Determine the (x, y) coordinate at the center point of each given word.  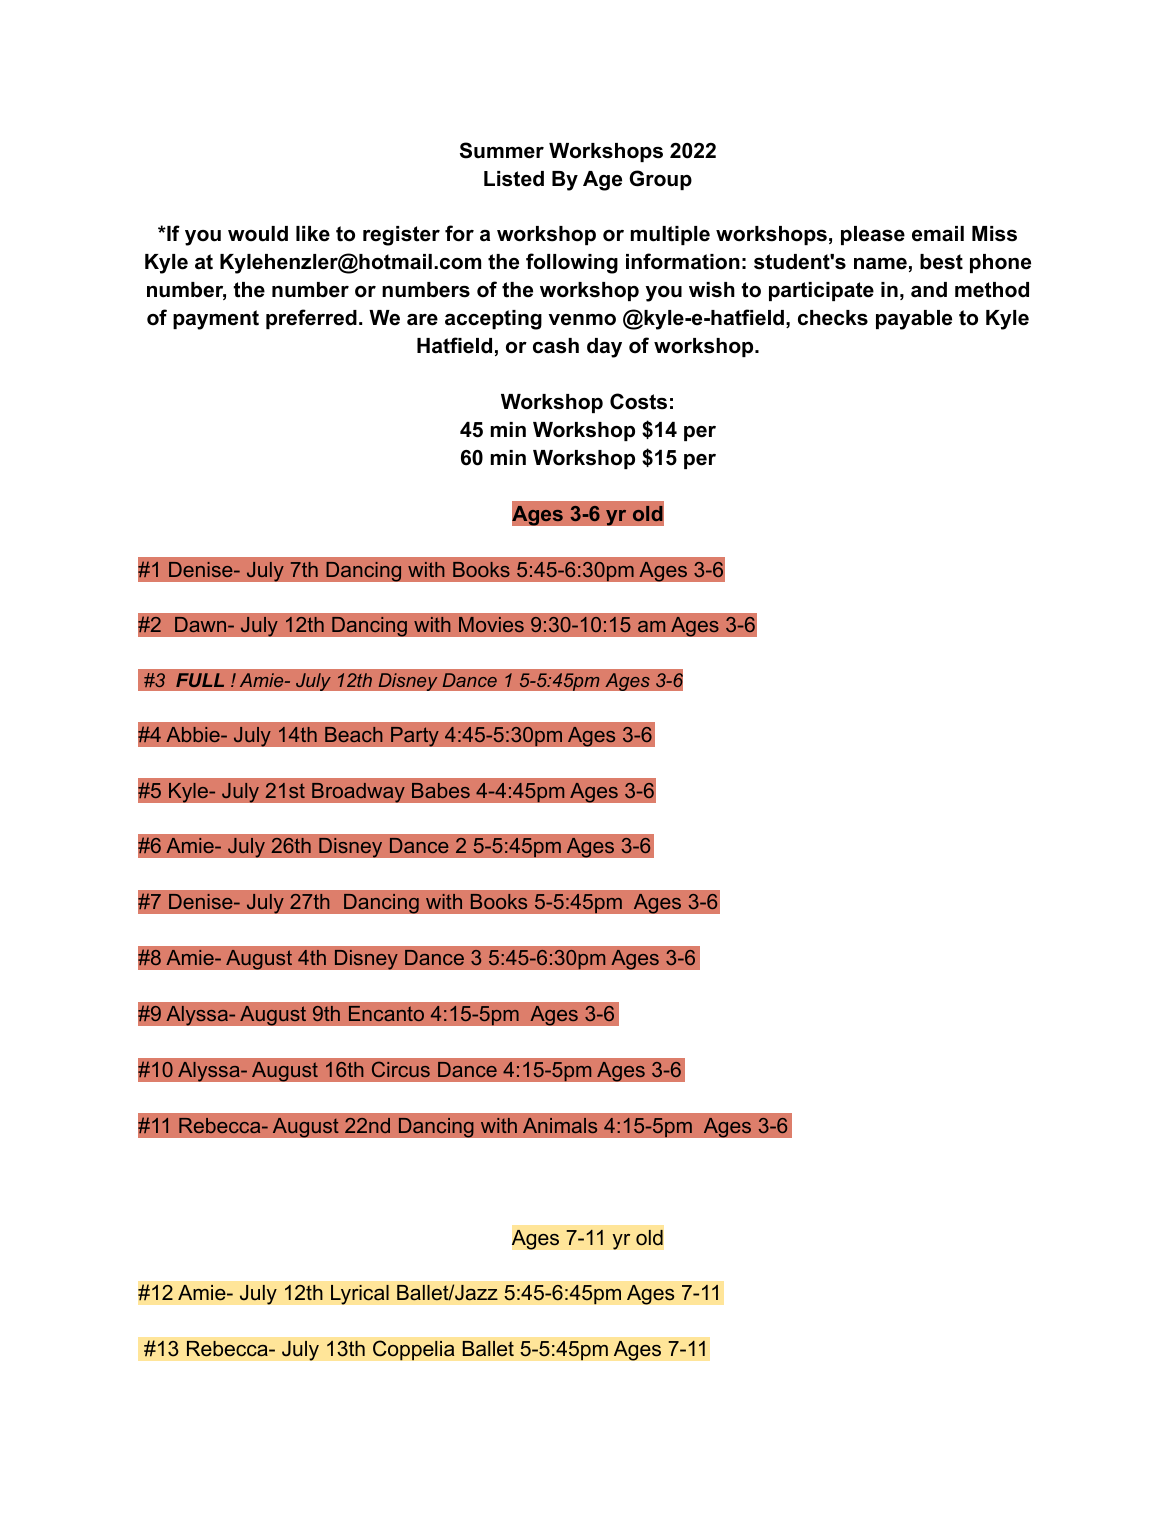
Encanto (386, 1013)
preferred (311, 319)
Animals (560, 1125)
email (938, 234)
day (604, 348)
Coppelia (414, 1350)
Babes (441, 790)
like (313, 234)
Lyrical (360, 1295)
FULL (200, 680)
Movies (491, 624)
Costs (638, 401)
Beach (353, 734)
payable (914, 320)
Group (660, 180)
